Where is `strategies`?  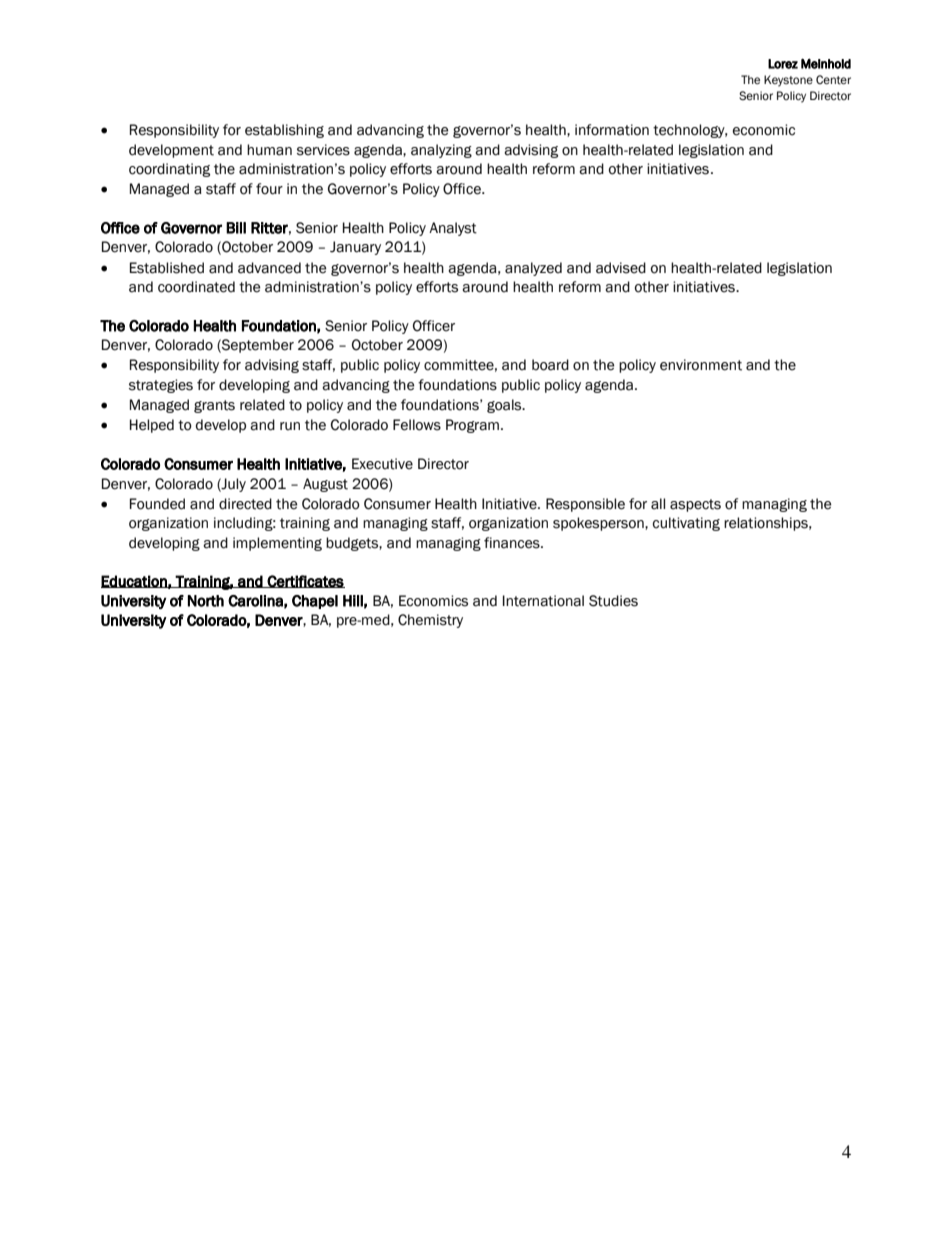
strategies is located at coordinates (161, 386).
